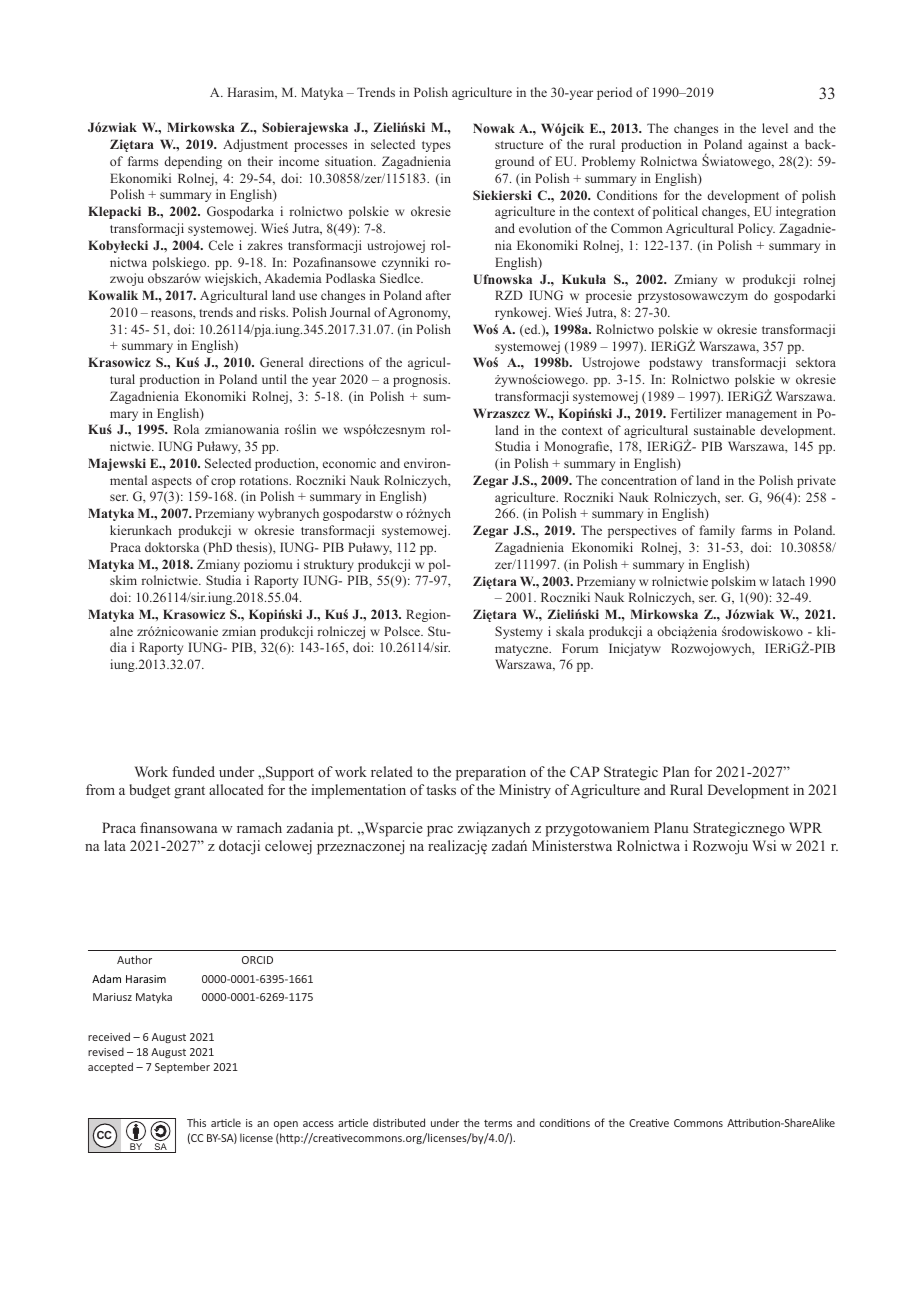 The image size is (924, 1308). Describe the element at coordinates (223, 483) in the screenshot. I see `crop` at that location.
